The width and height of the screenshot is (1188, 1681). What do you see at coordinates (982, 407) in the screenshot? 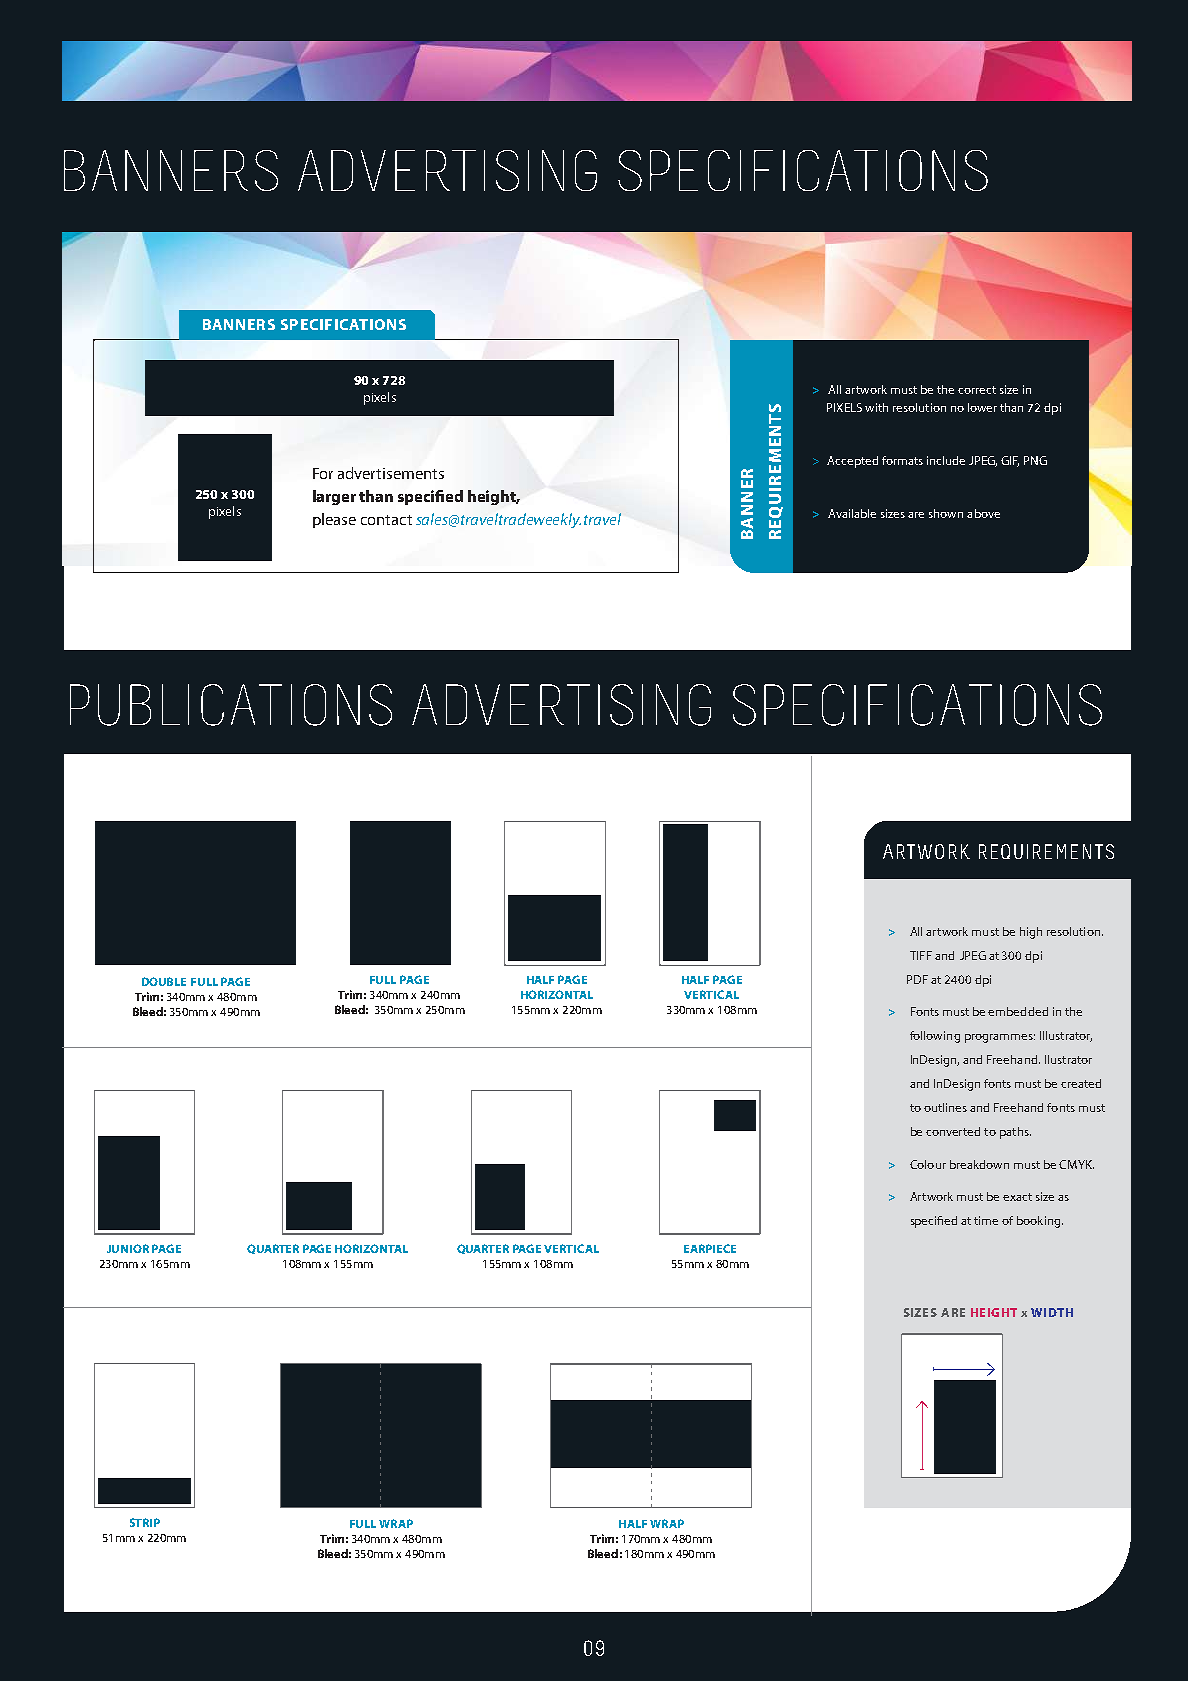
I see `lower` at bounding box center [982, 407].
